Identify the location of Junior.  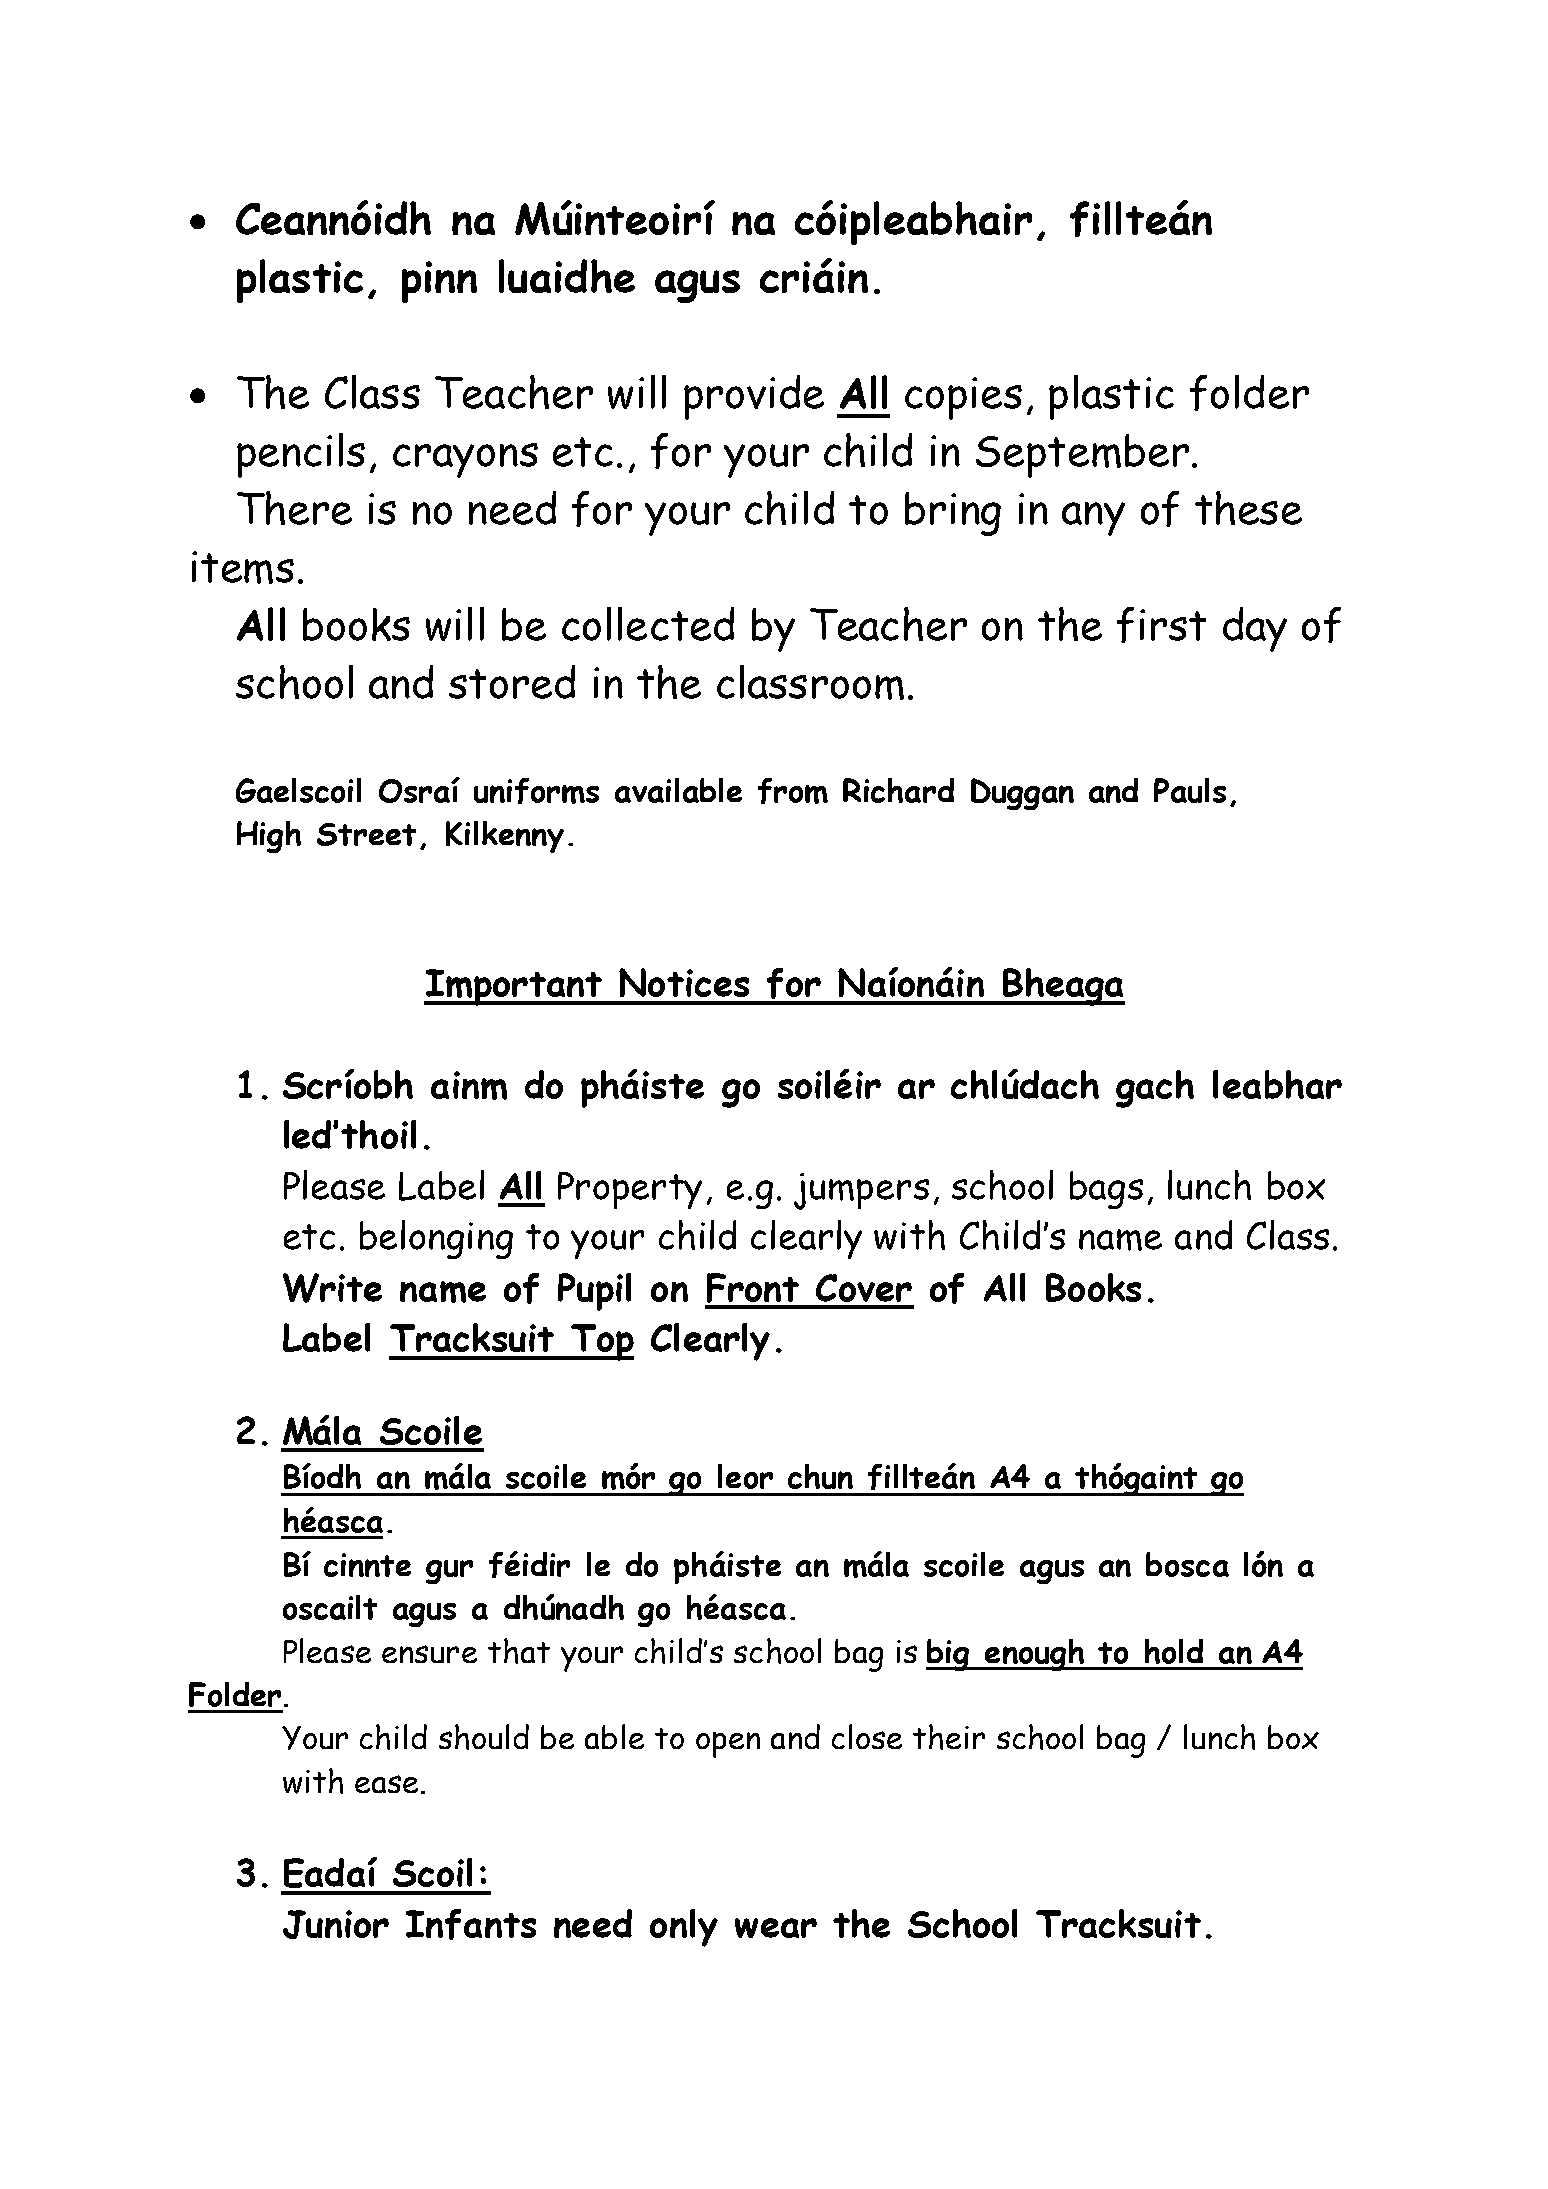
(336, 1924).
